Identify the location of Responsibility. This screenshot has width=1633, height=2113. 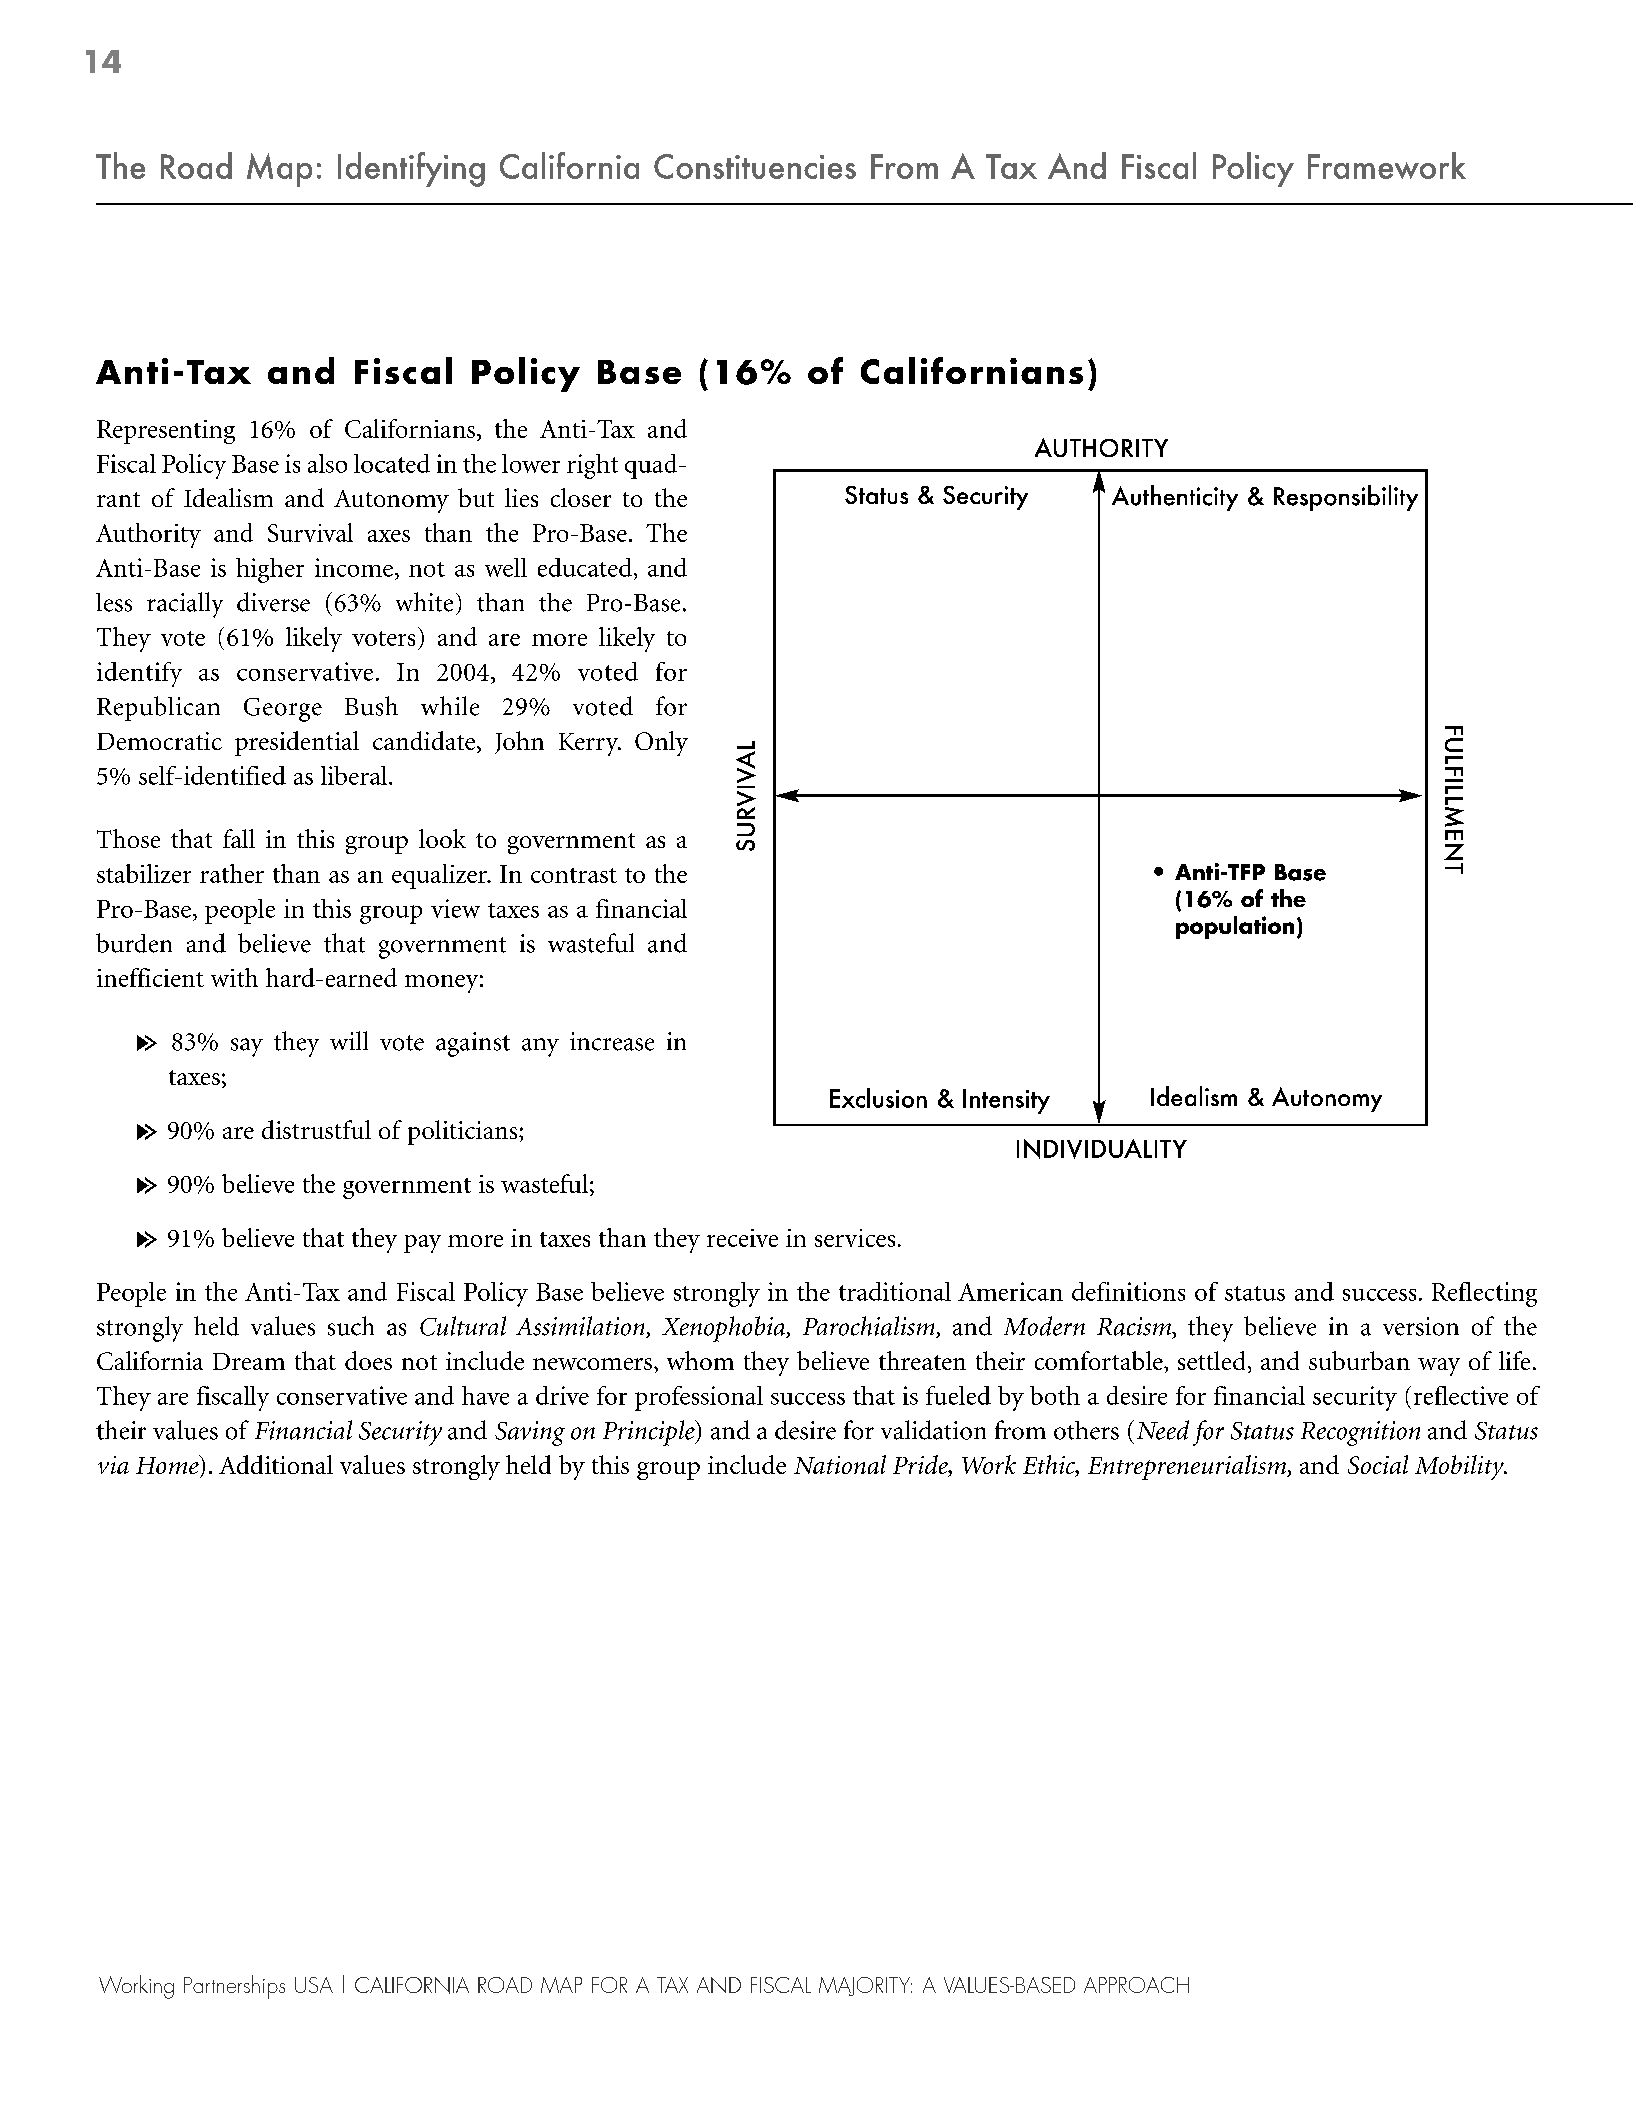
(1346, 498).
